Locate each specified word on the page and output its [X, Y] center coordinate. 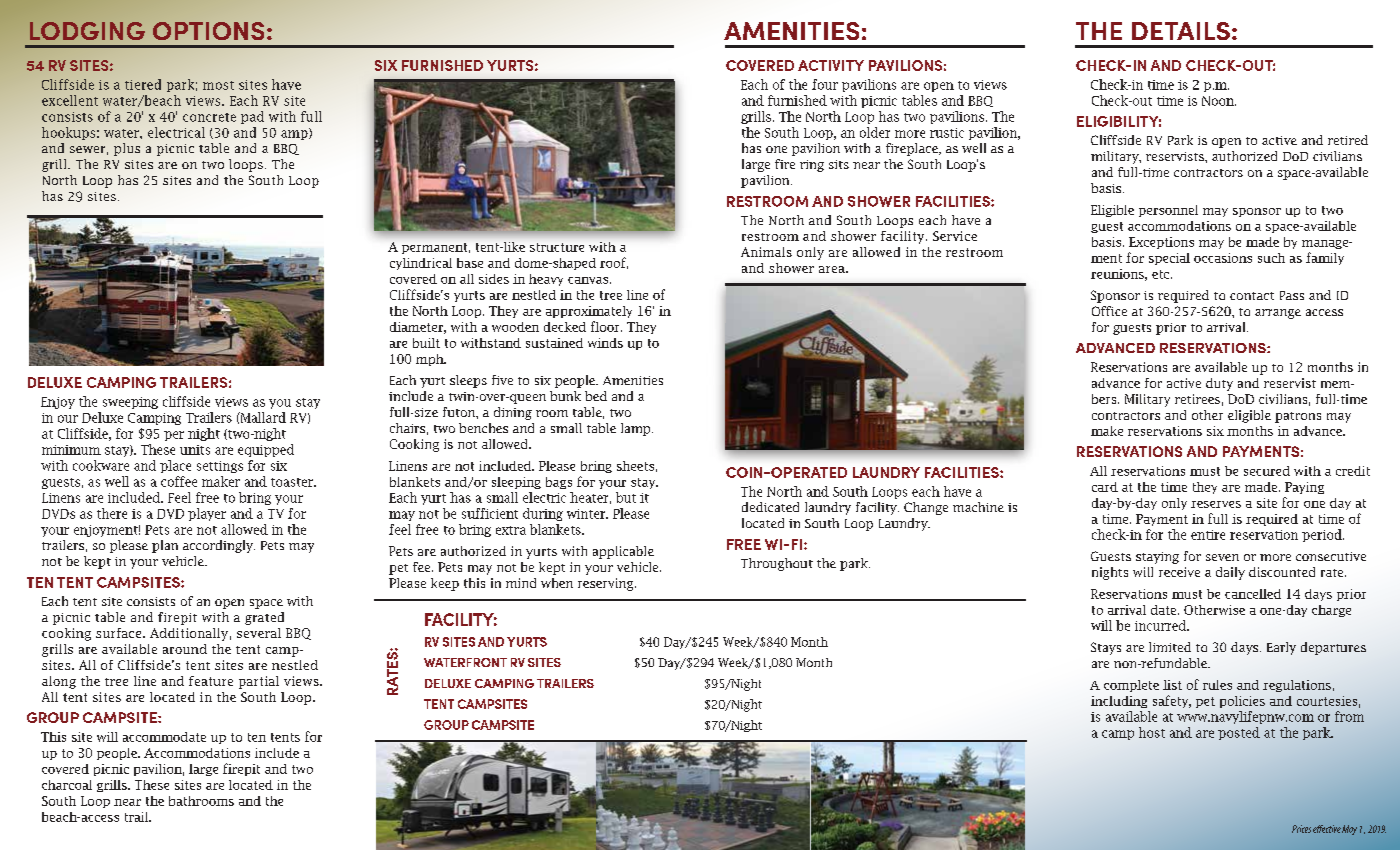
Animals [766, 252]
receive [1179, 572]
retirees [1197, 399]
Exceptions [1161, 243]
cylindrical [421, 264]
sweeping [130, 403]
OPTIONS [208, 31]
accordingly [219, 546]
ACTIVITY [831, 65]
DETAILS [1181, 31]
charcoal [67, 785]
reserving [607, 584]
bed [596, 396]
